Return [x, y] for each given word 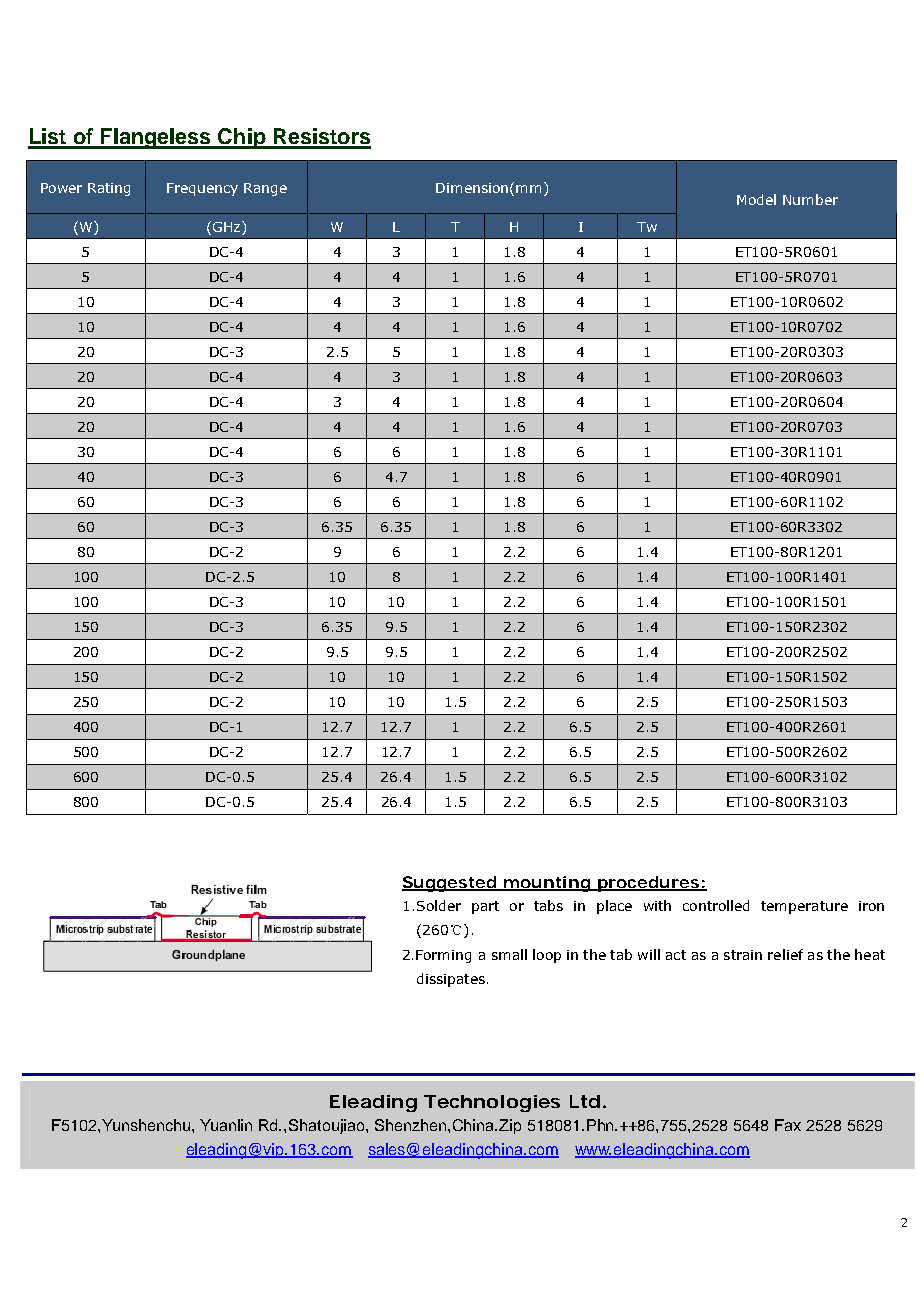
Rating [109, 189]
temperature [804, 907]
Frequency [202, 189]
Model [756, 199]
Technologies [492, 1103]
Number [810, 199]
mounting [547, 884]
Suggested [450, 884]
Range [265, 189]
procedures [648, 884]
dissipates [451, 980]
